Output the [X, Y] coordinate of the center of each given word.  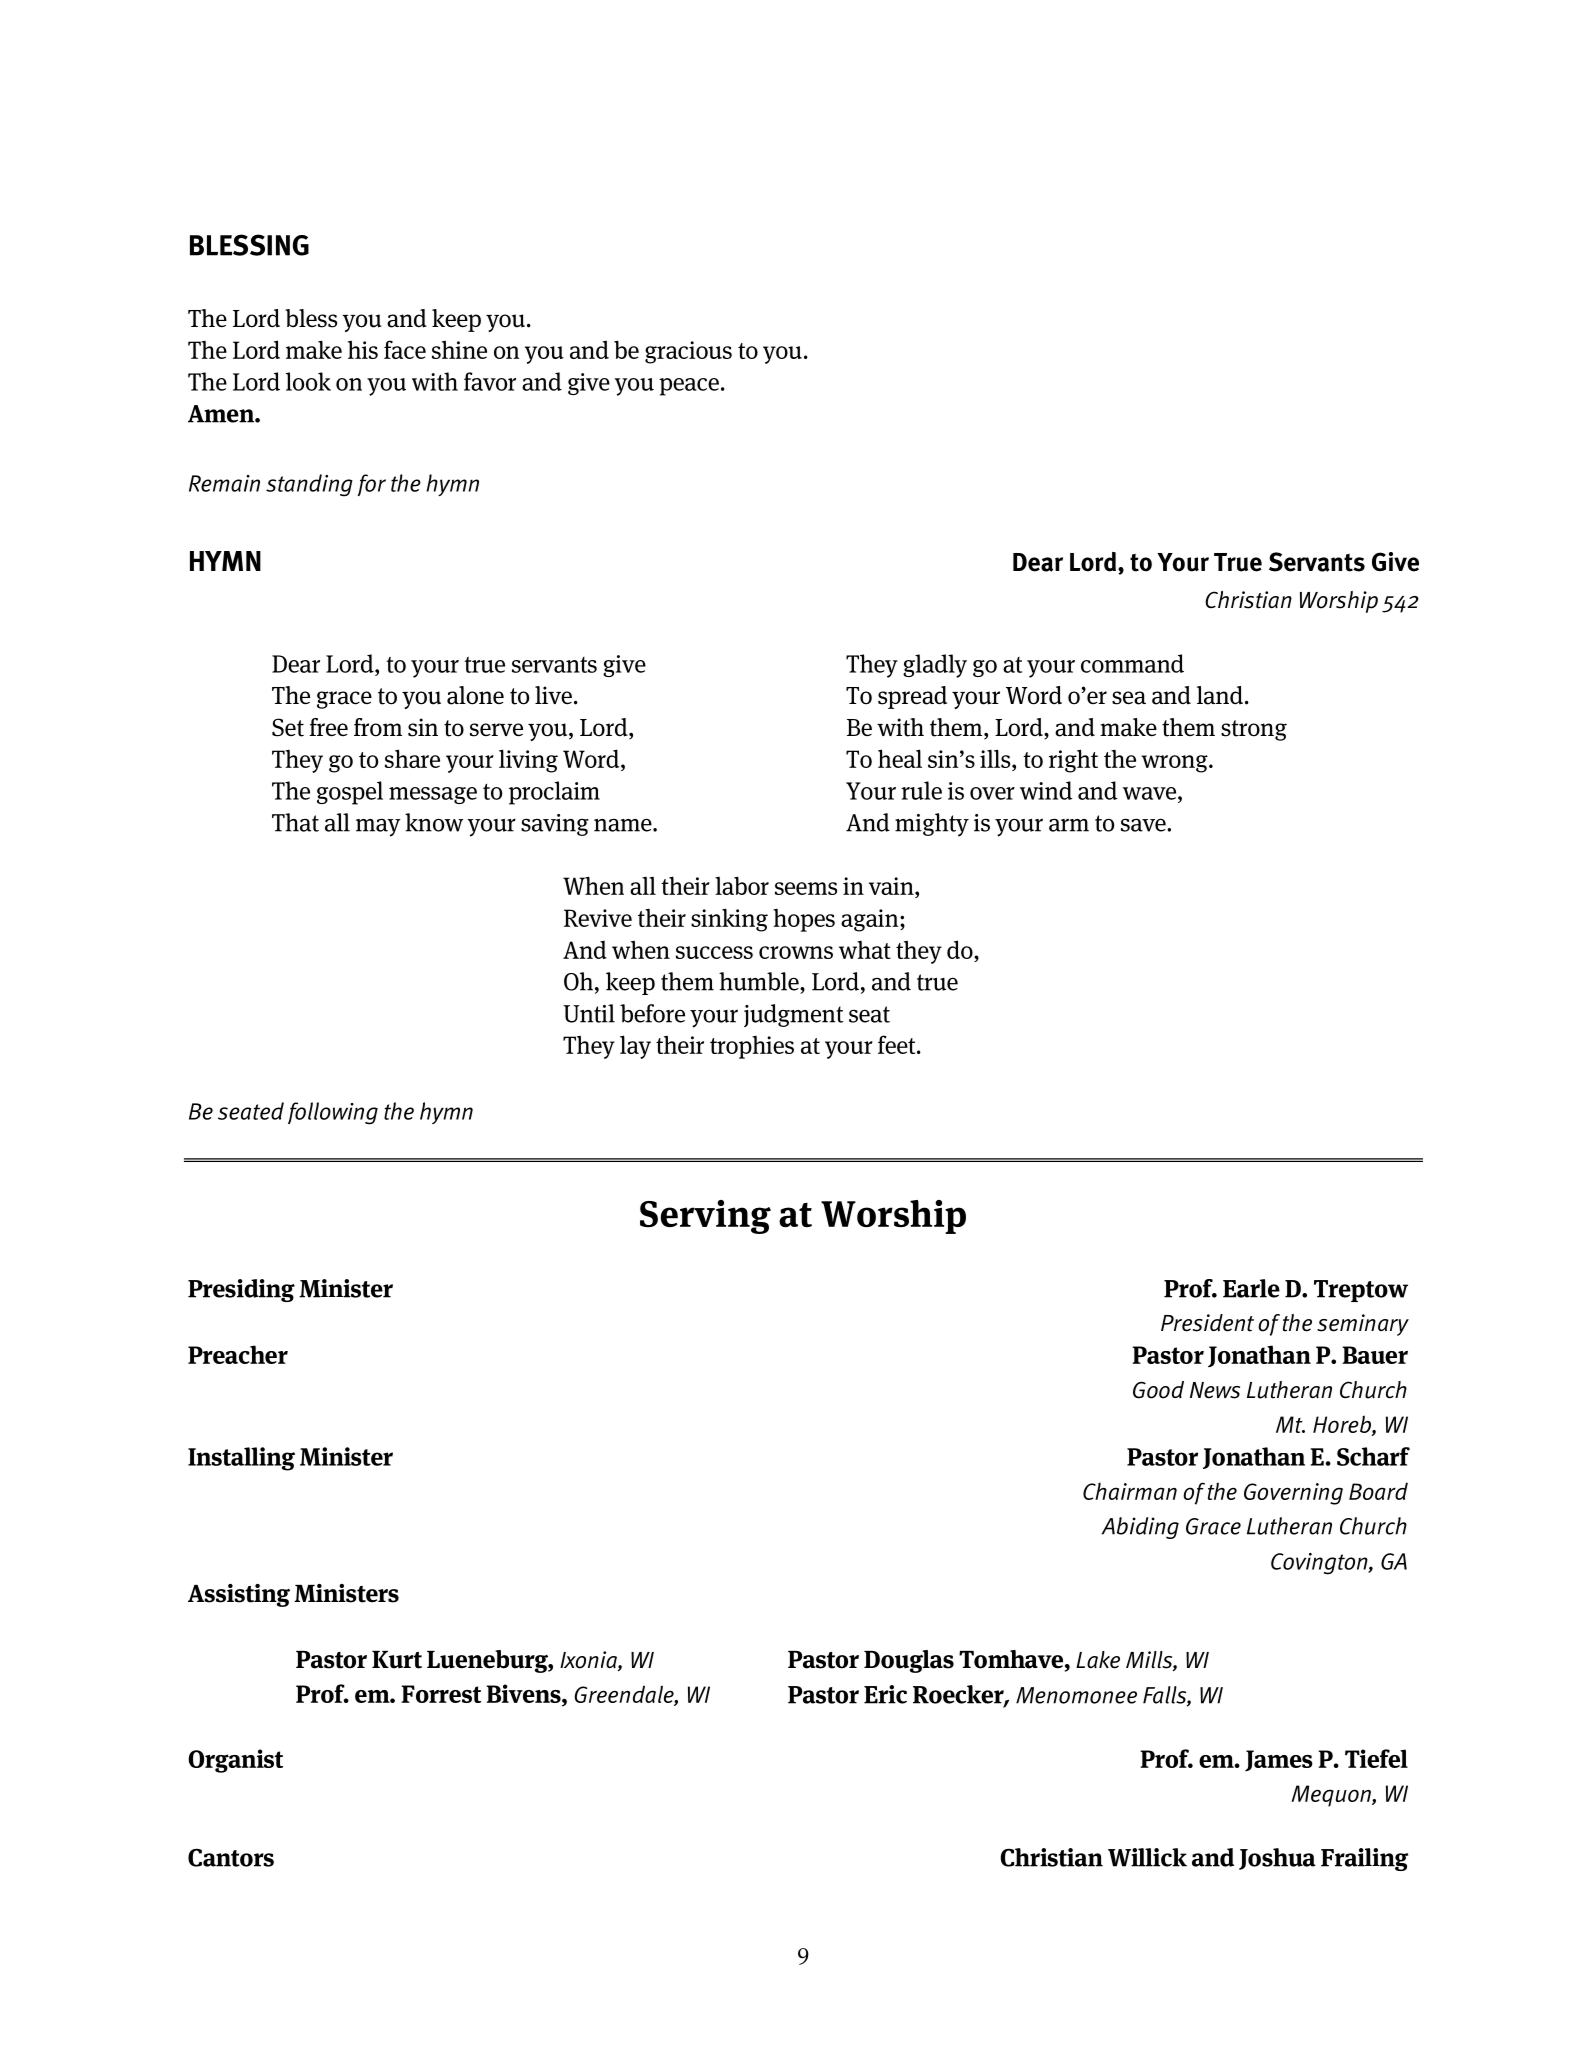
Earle [1251, 1288]
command [1132, 663]
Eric [885, 1694]
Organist [235, 1761]
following [333, 1113]
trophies [752, 1047]
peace [689, 387]
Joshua [1277, 1859]
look [308, 381]
